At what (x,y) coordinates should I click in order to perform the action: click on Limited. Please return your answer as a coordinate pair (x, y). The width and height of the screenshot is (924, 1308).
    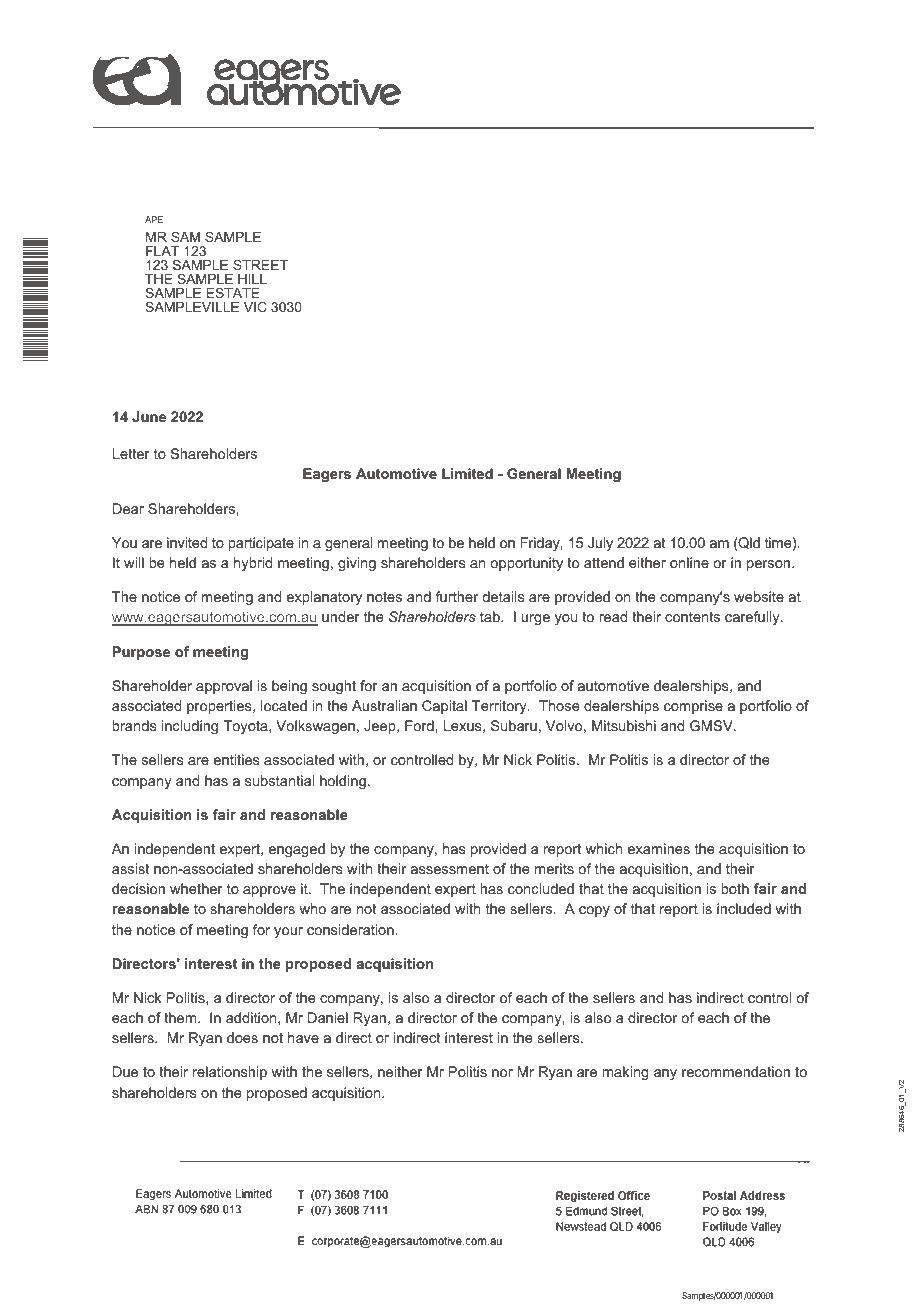
    Looking at the image, I should click on (467, 473).
